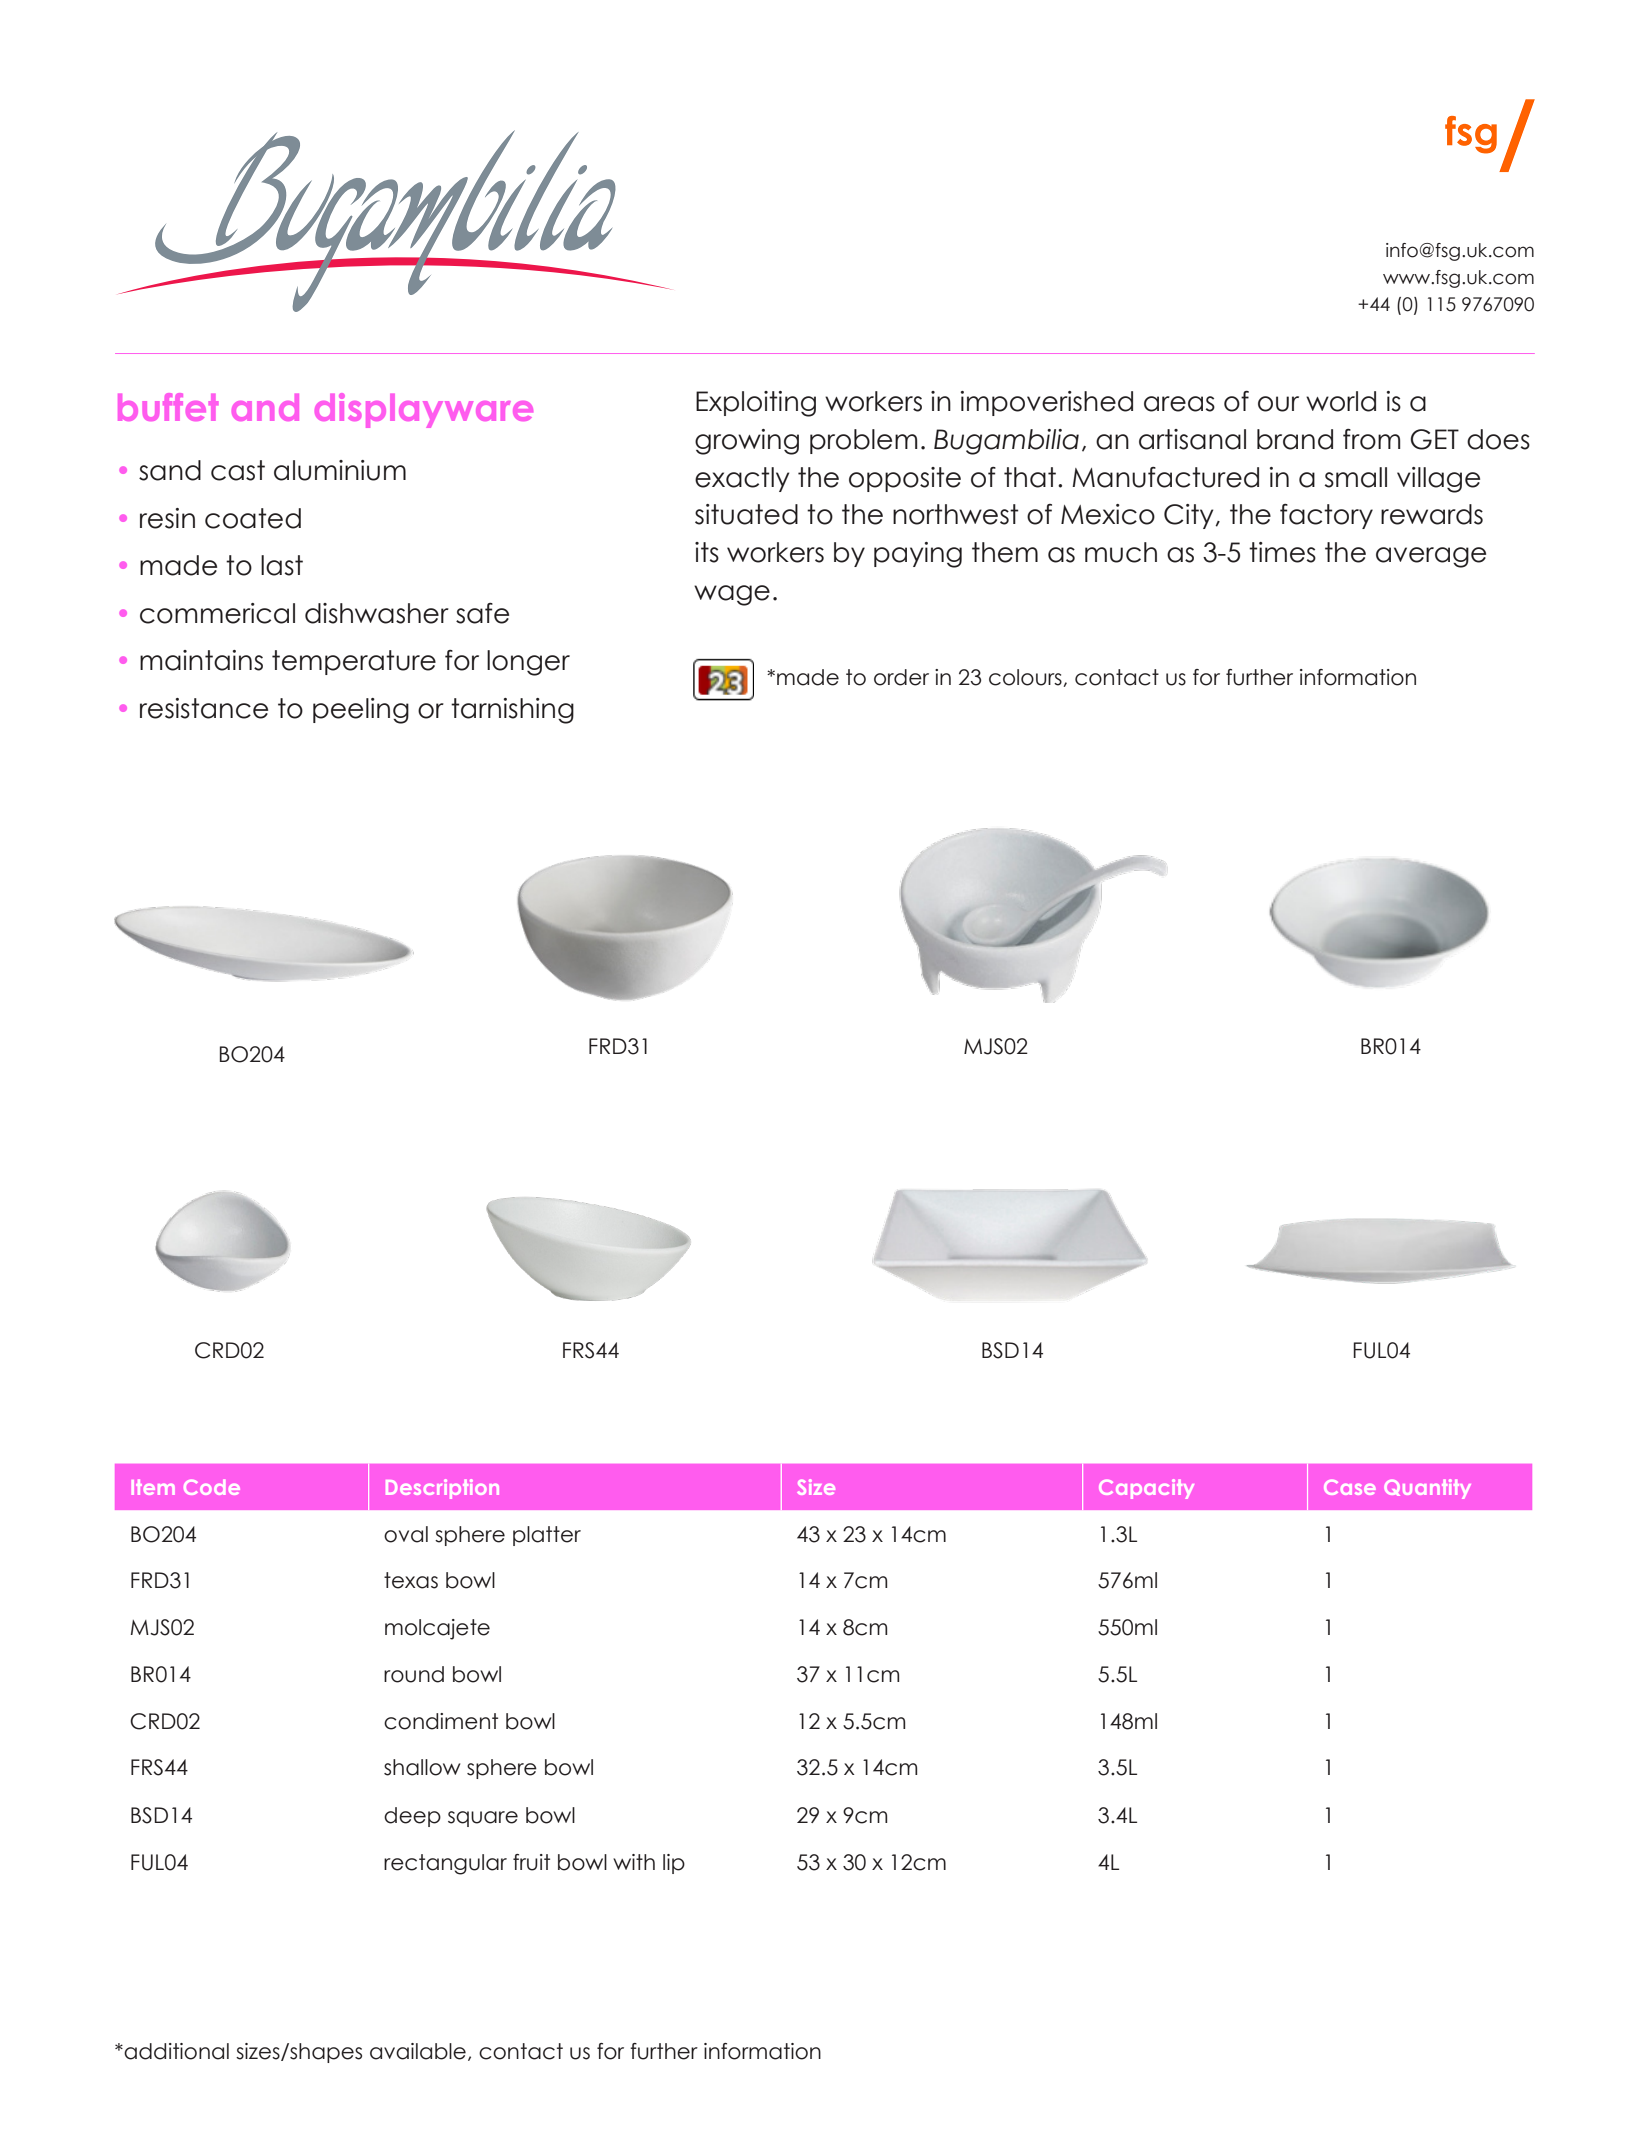 The width and height of the screenshot is (1649, 2134). What do you see at coordinates (1372, 439) in the screenshot?
I see `from` at bounding box center [1372, 439].
